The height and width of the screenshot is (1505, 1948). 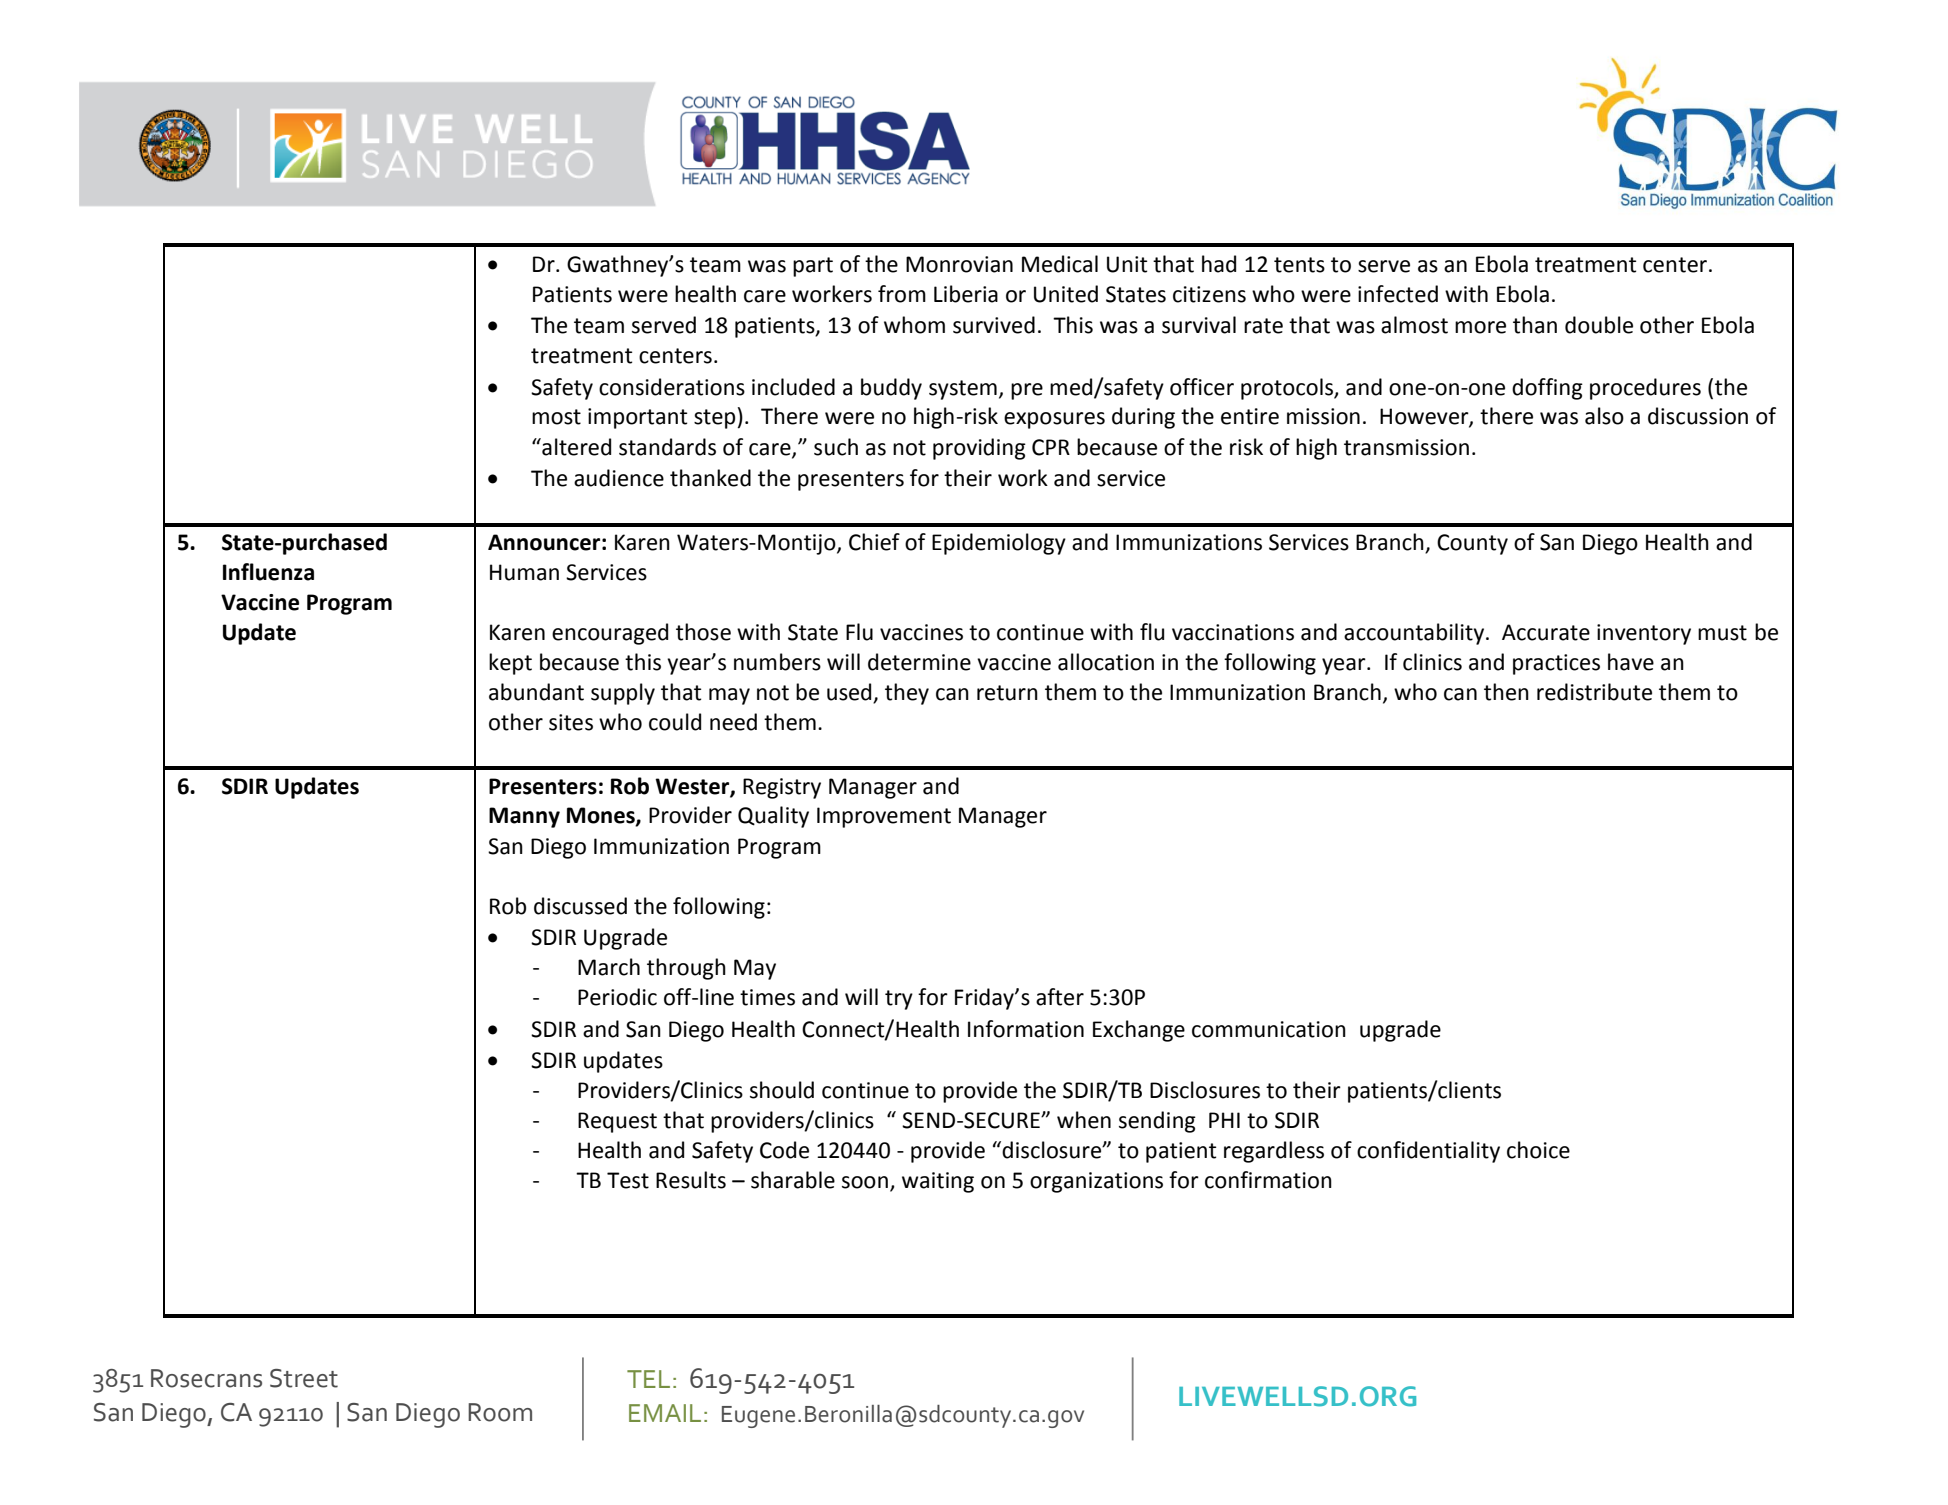 I want to click on when, so click(x=1084, y=1120).
